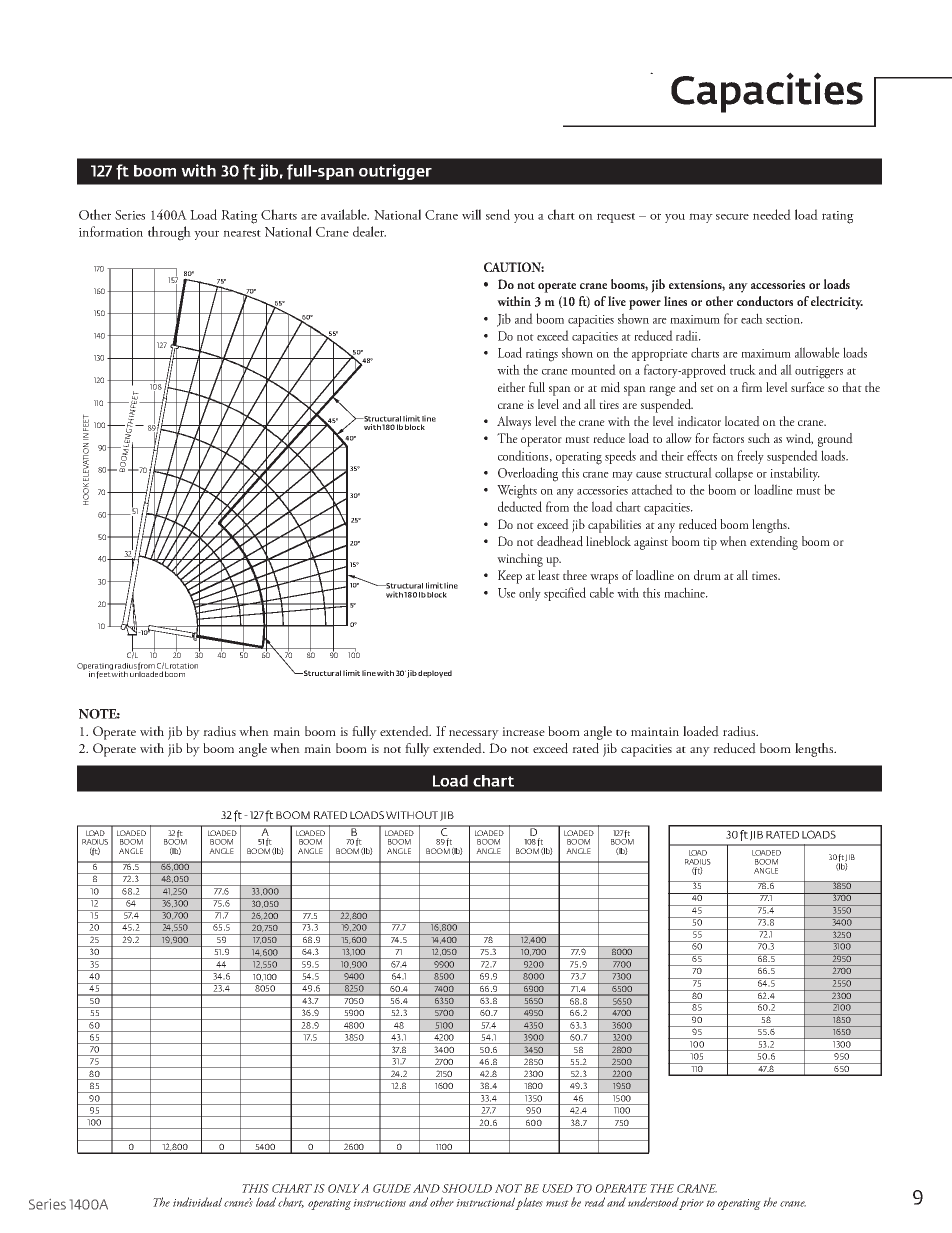 The width and height of the screenshot is (952, 1233). I want to click on will, so click(471, 214).
